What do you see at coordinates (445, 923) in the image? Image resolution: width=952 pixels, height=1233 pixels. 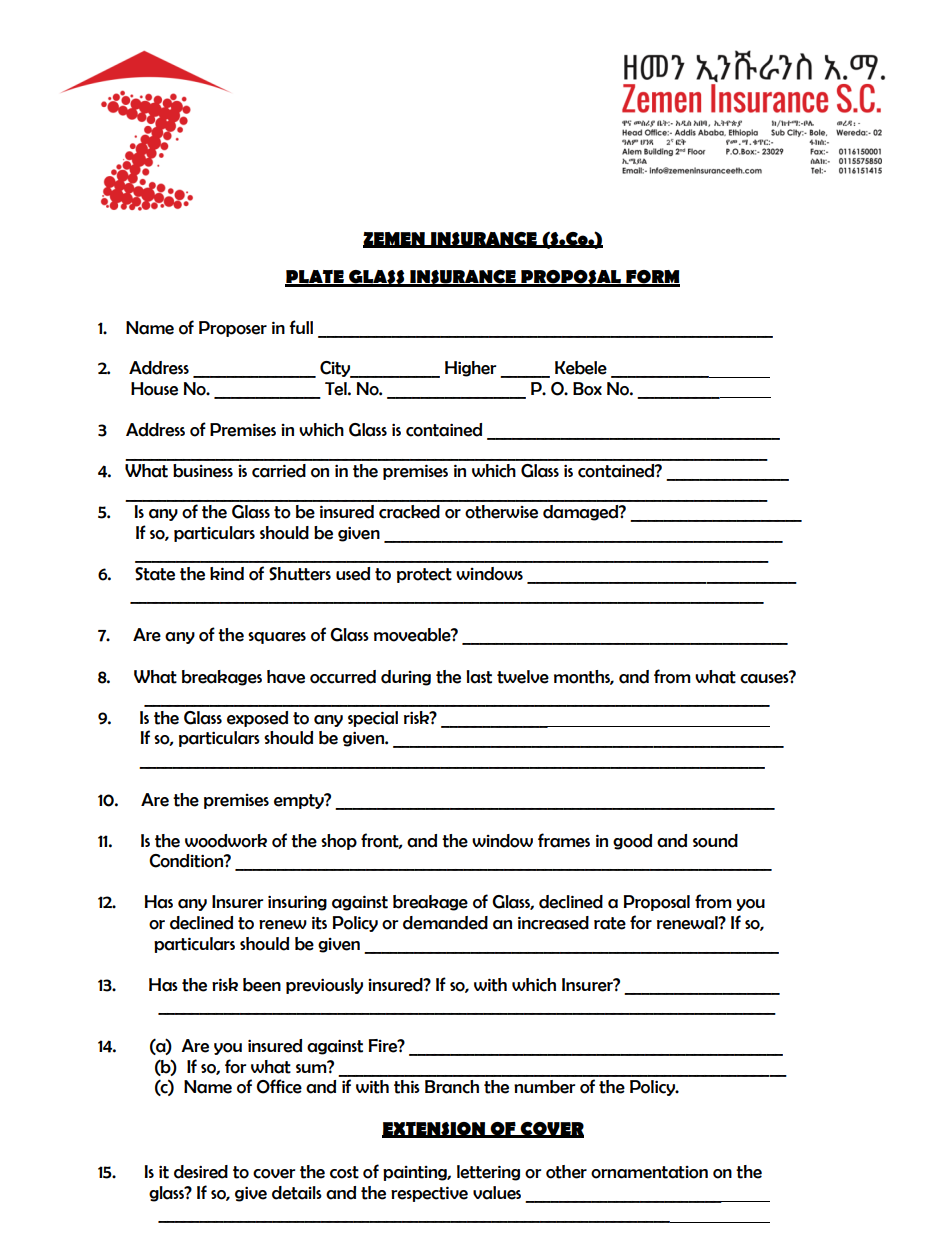 I see `demanded` at bounding box center [445, 923].
